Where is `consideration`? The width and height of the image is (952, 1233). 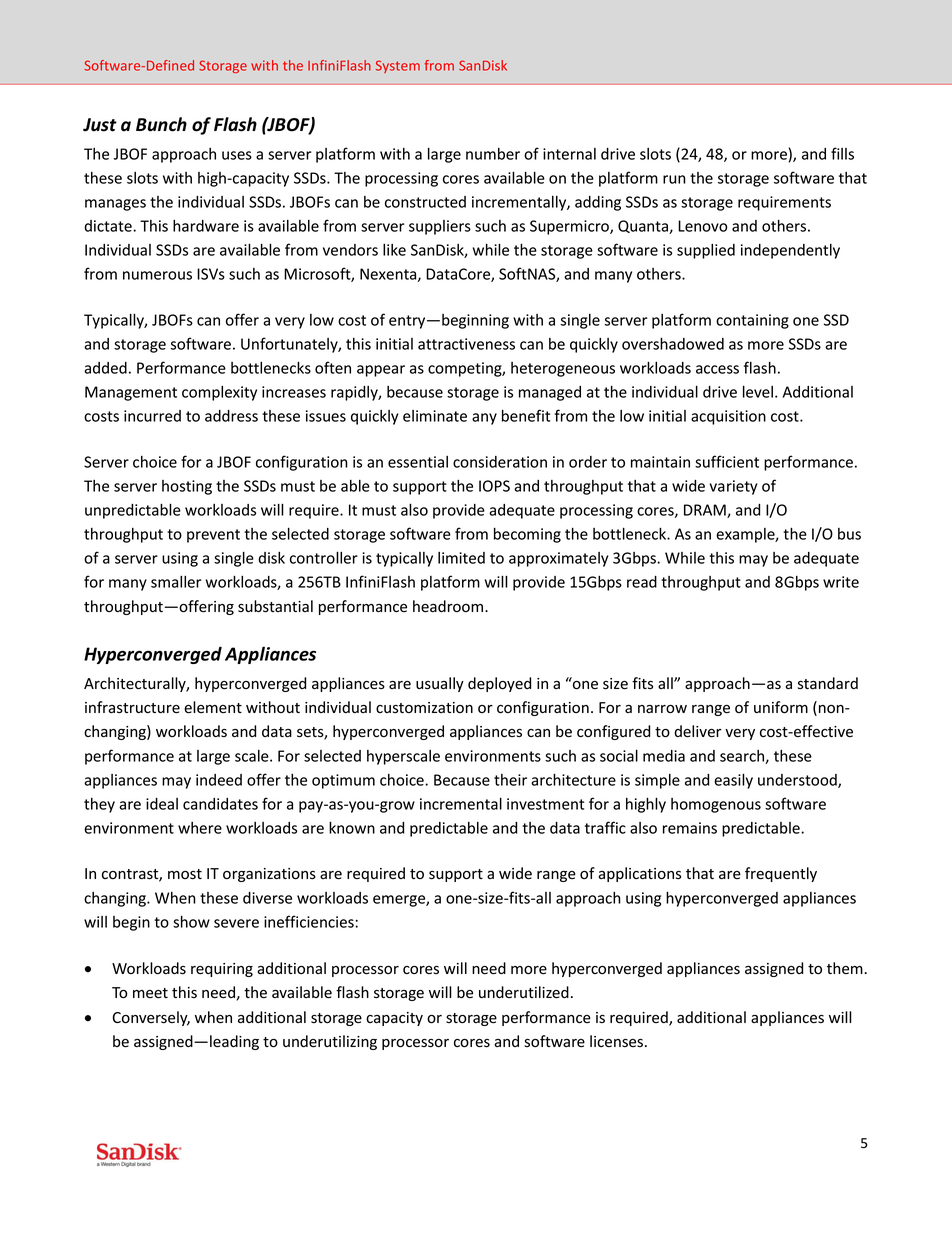
consideration is located at coordinates (500, 462).
